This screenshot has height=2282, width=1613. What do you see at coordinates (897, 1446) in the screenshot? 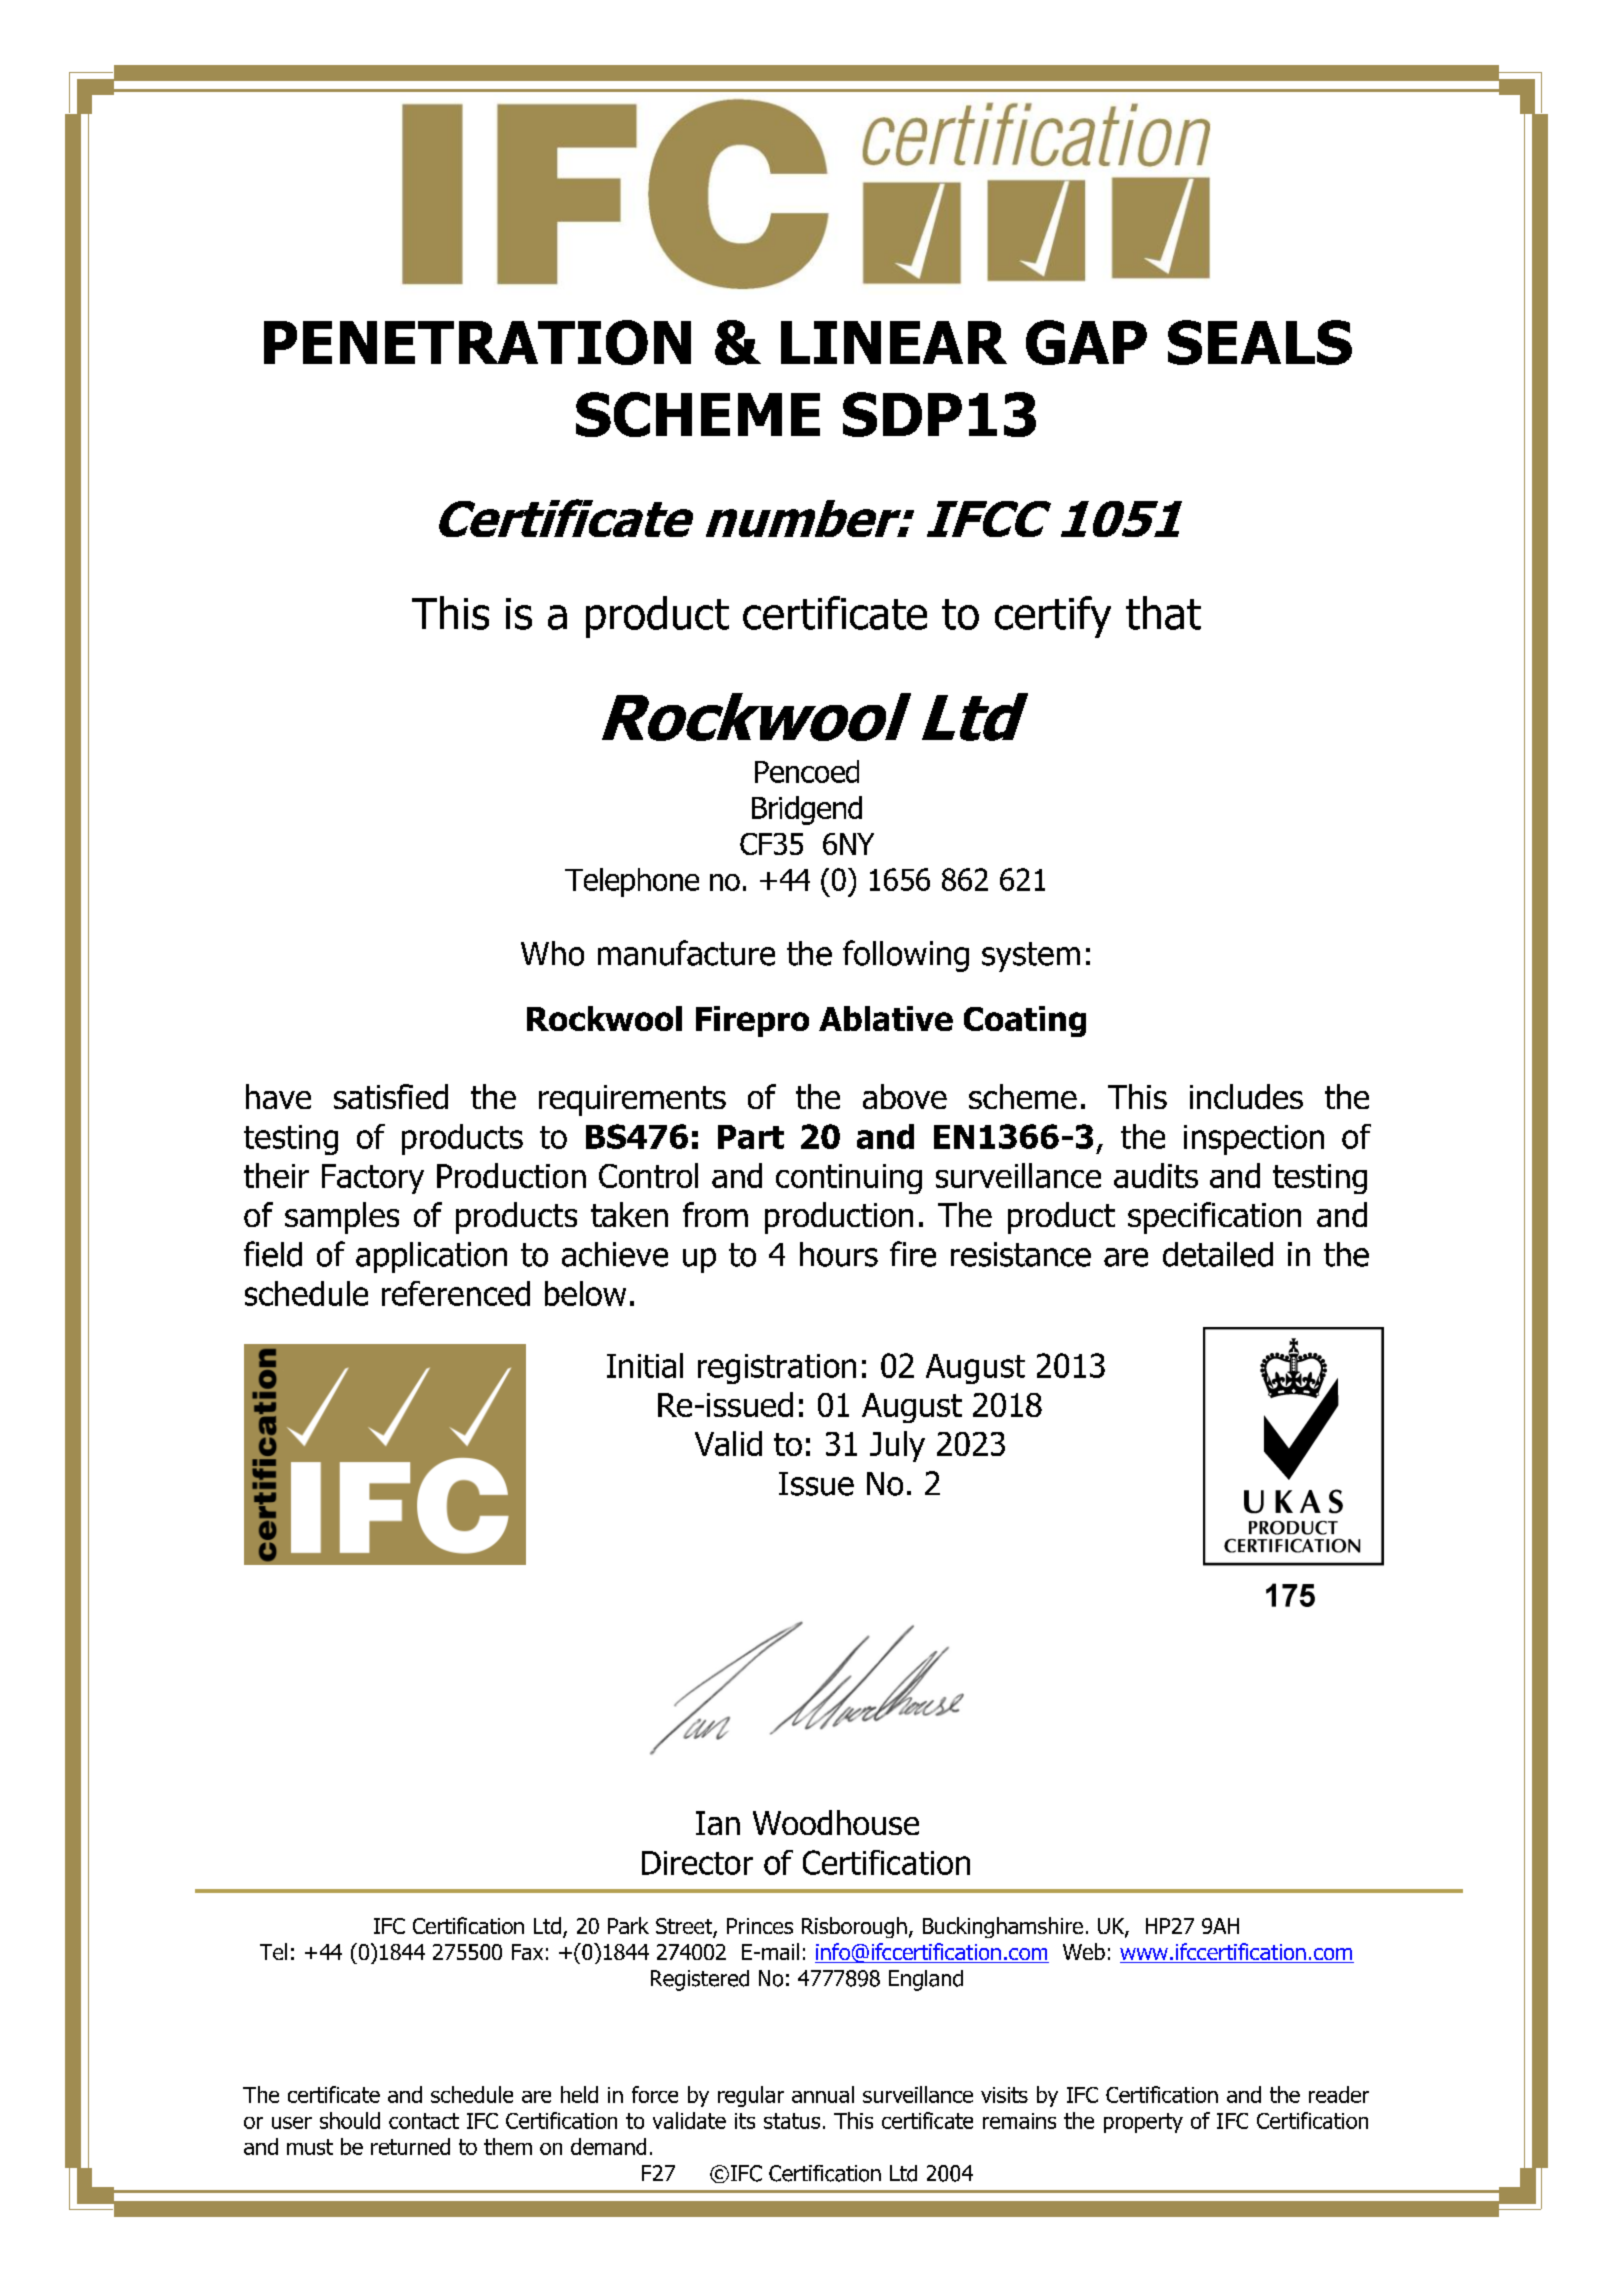
I see `July` at bounding box center [897, 1446].
